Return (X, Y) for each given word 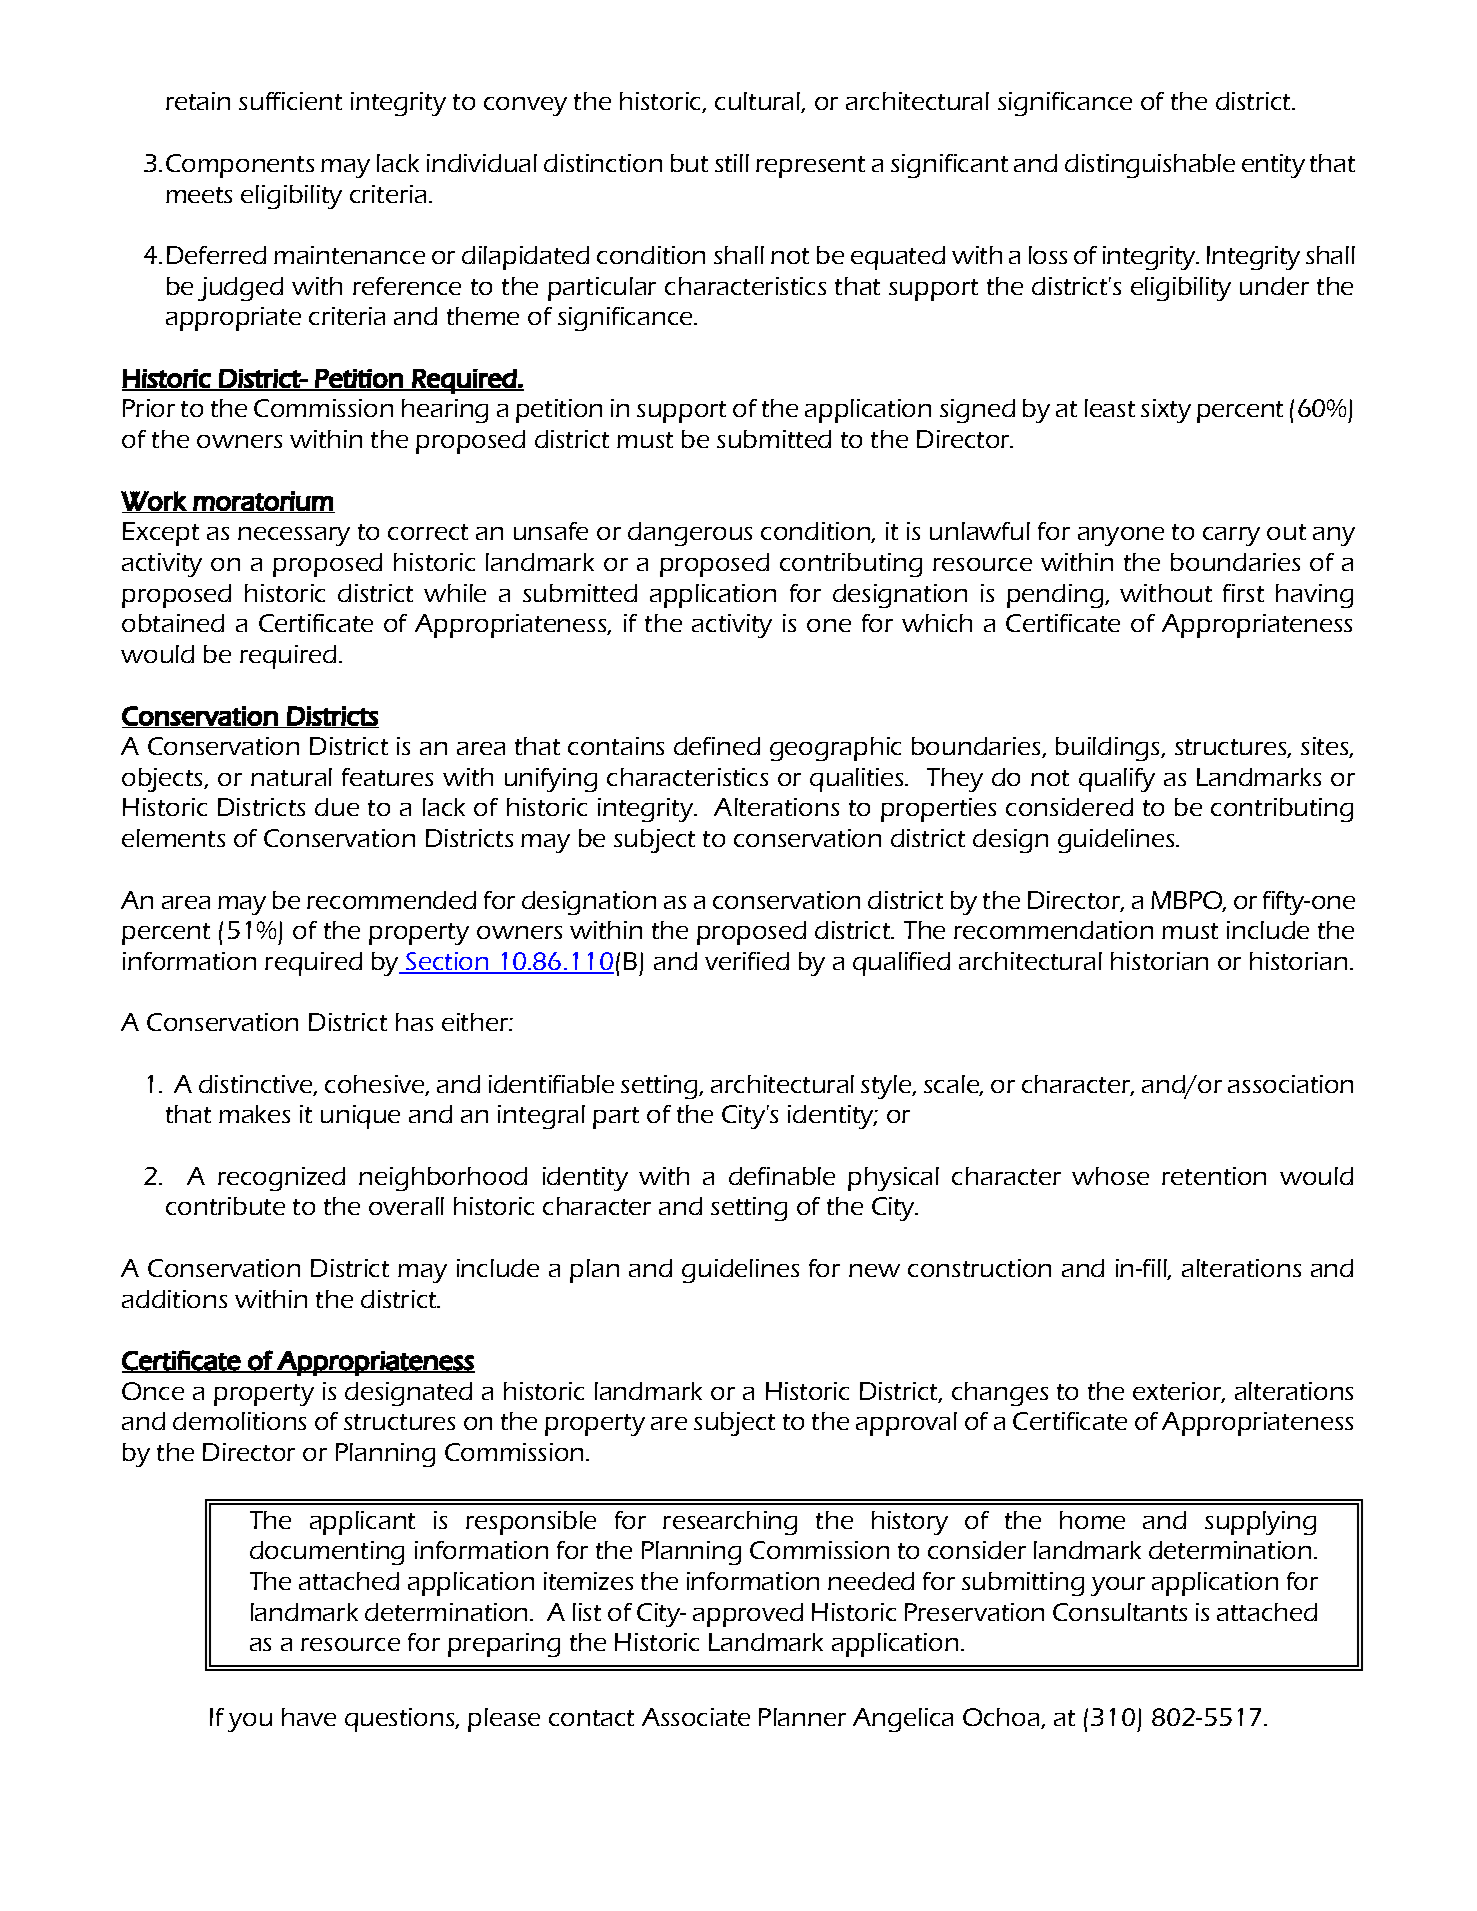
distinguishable (1150, 166)
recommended (391, 900)
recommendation (1053, 930)
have (309, 1717)
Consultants (1120, 1612)
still (732, 163)
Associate (696, 1717)
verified (747, 961)
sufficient (290, 101)
